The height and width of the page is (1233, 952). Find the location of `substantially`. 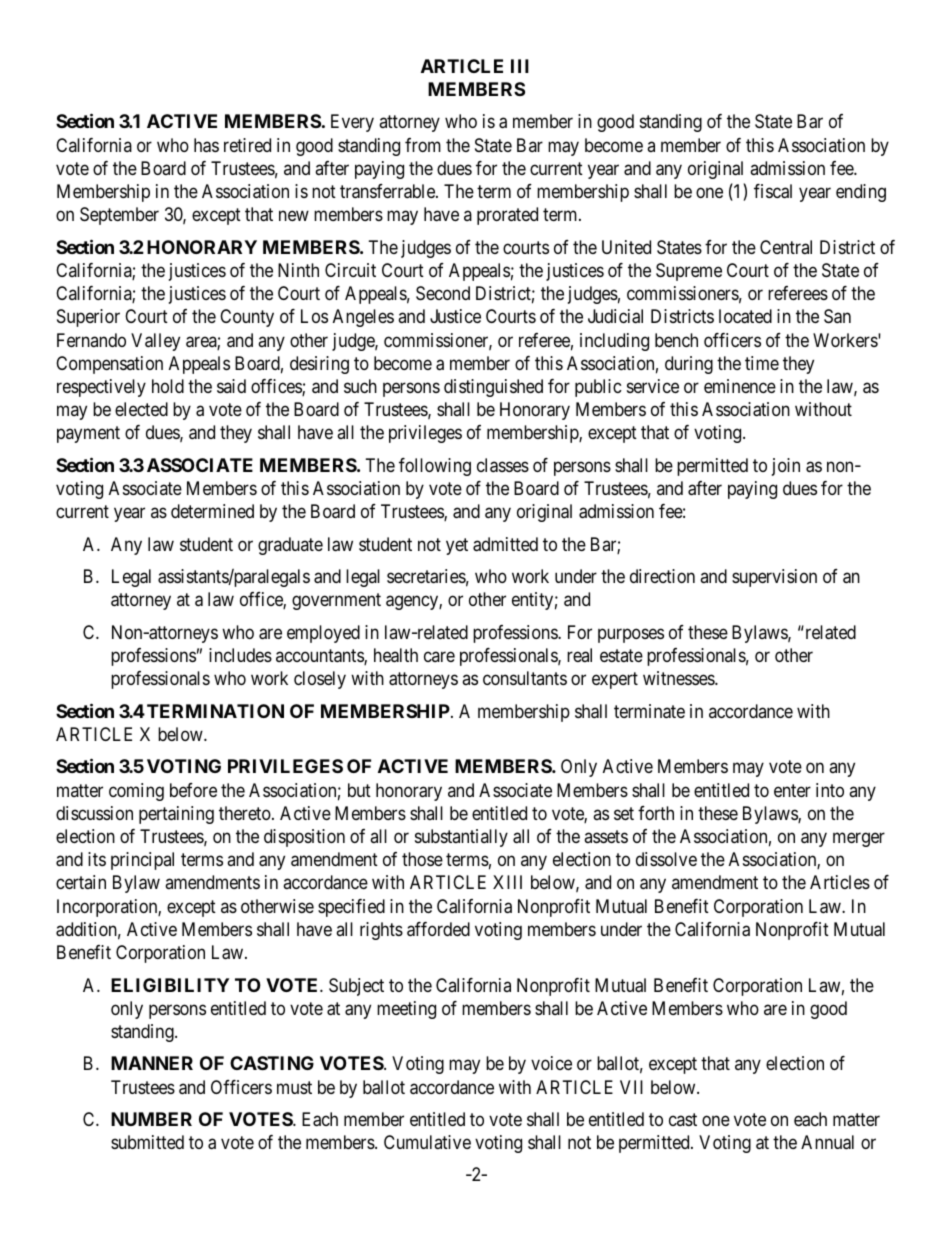

substantially is located at coordinates (461, 838).
